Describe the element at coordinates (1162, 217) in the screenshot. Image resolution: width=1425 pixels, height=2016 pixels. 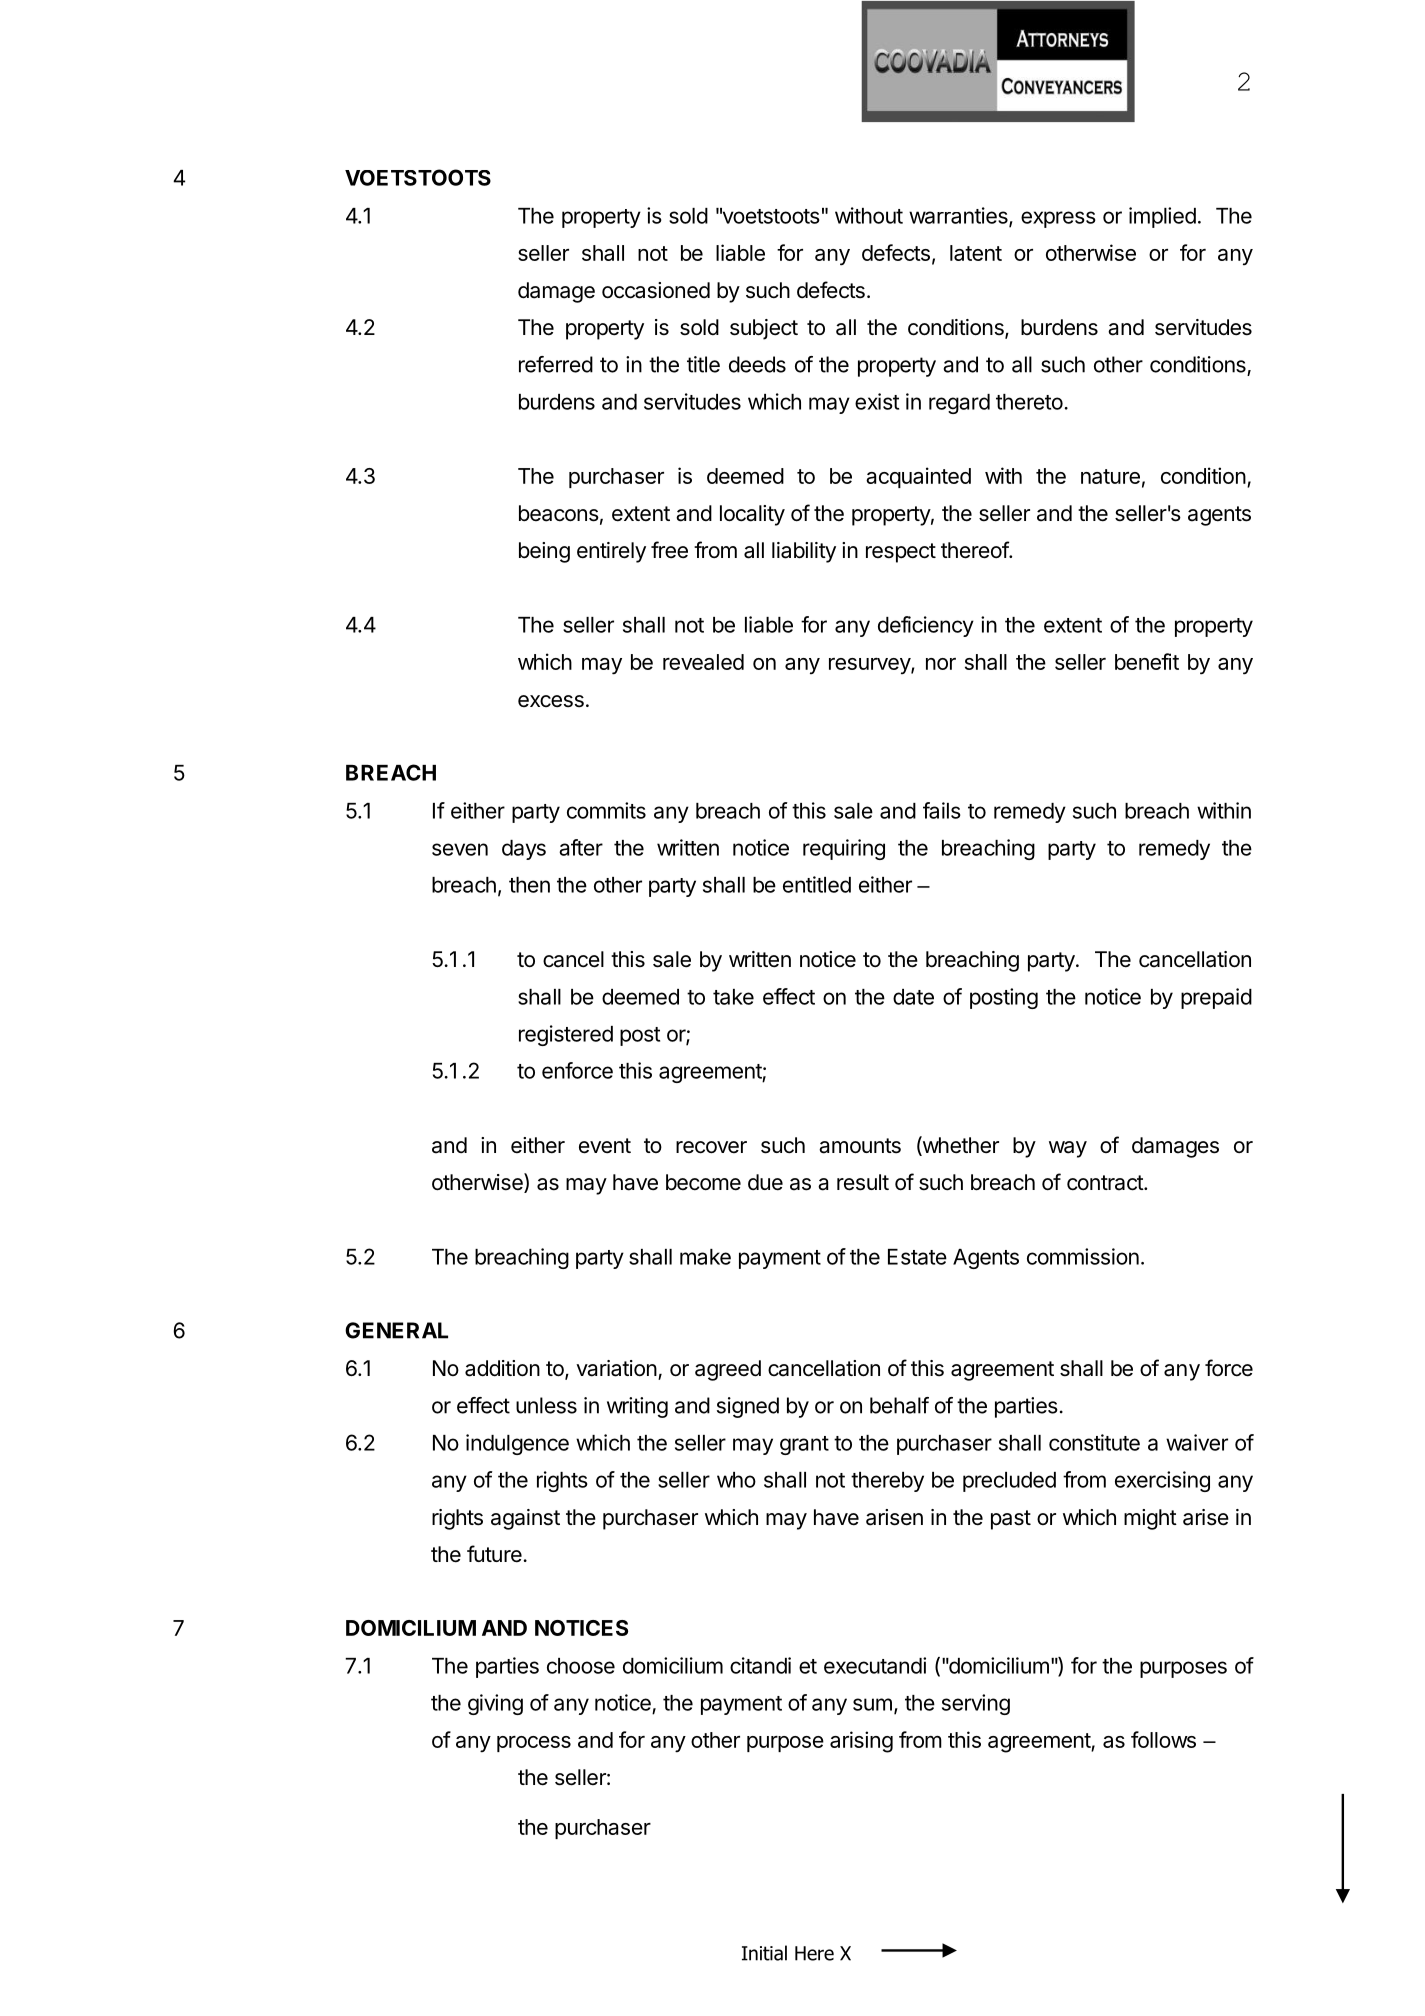
I see `implied` at that location.
